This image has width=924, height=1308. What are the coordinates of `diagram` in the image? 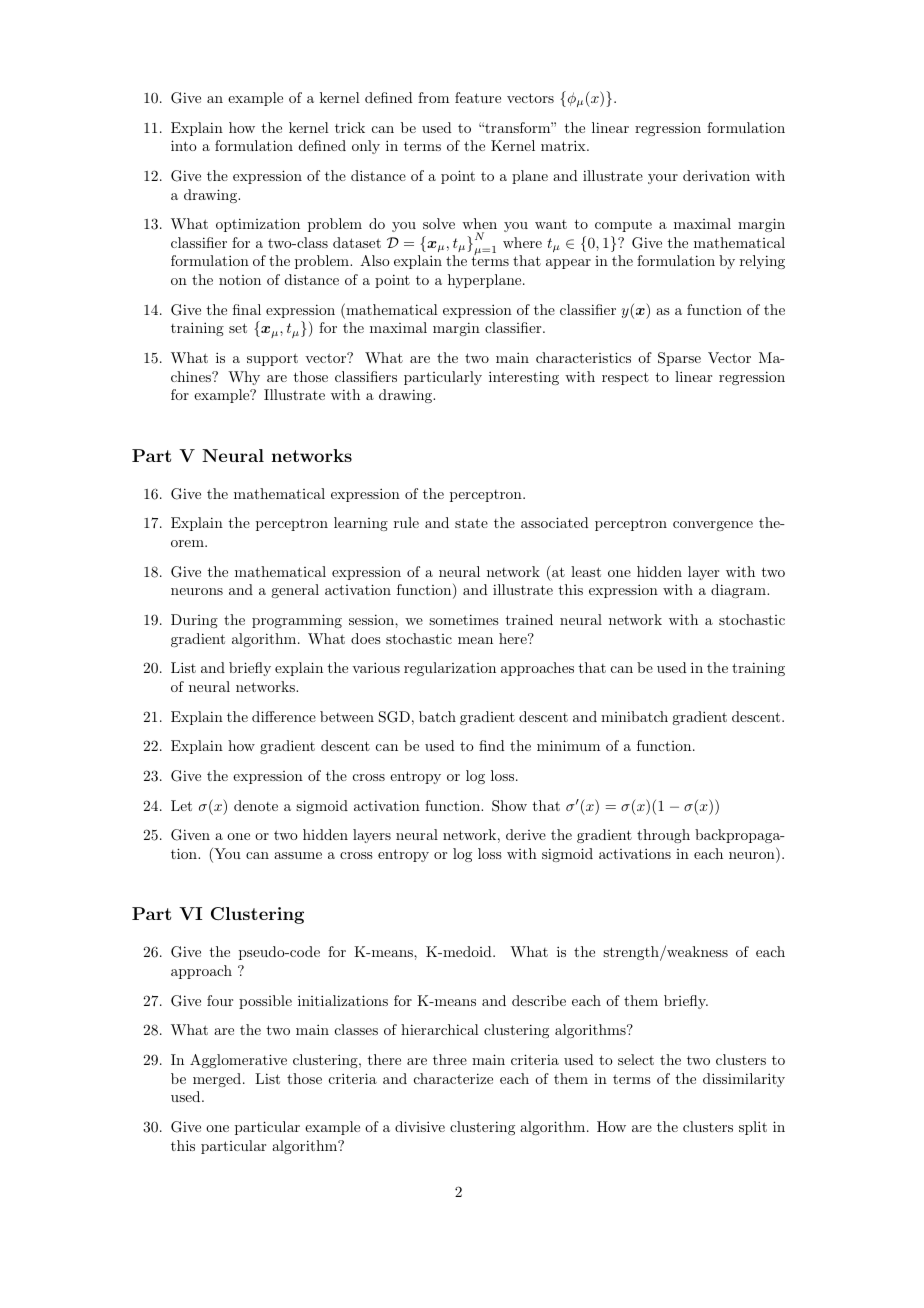 It's located at (739, 591).
